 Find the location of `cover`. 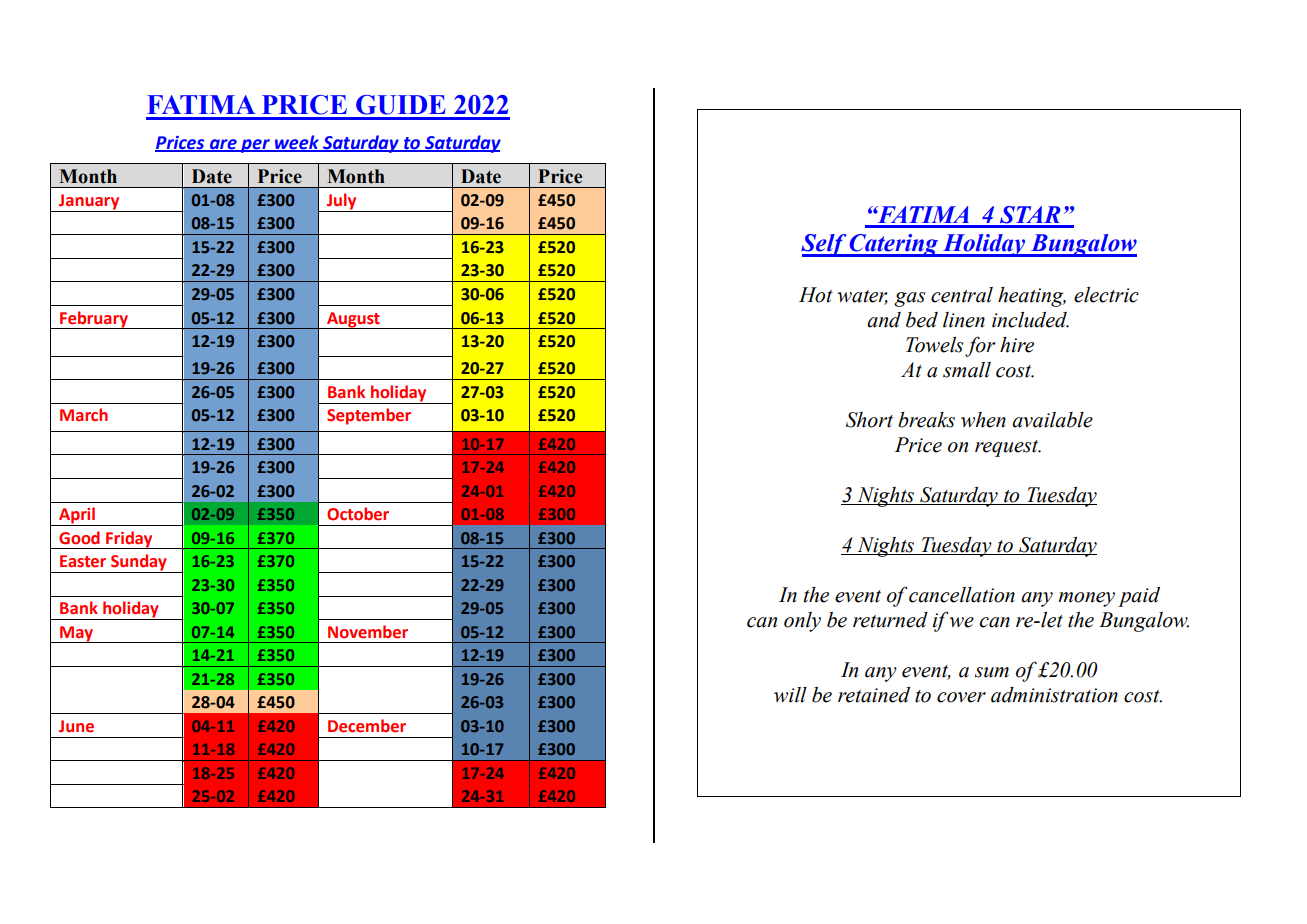

cover is located at coordinates (961, 697).
